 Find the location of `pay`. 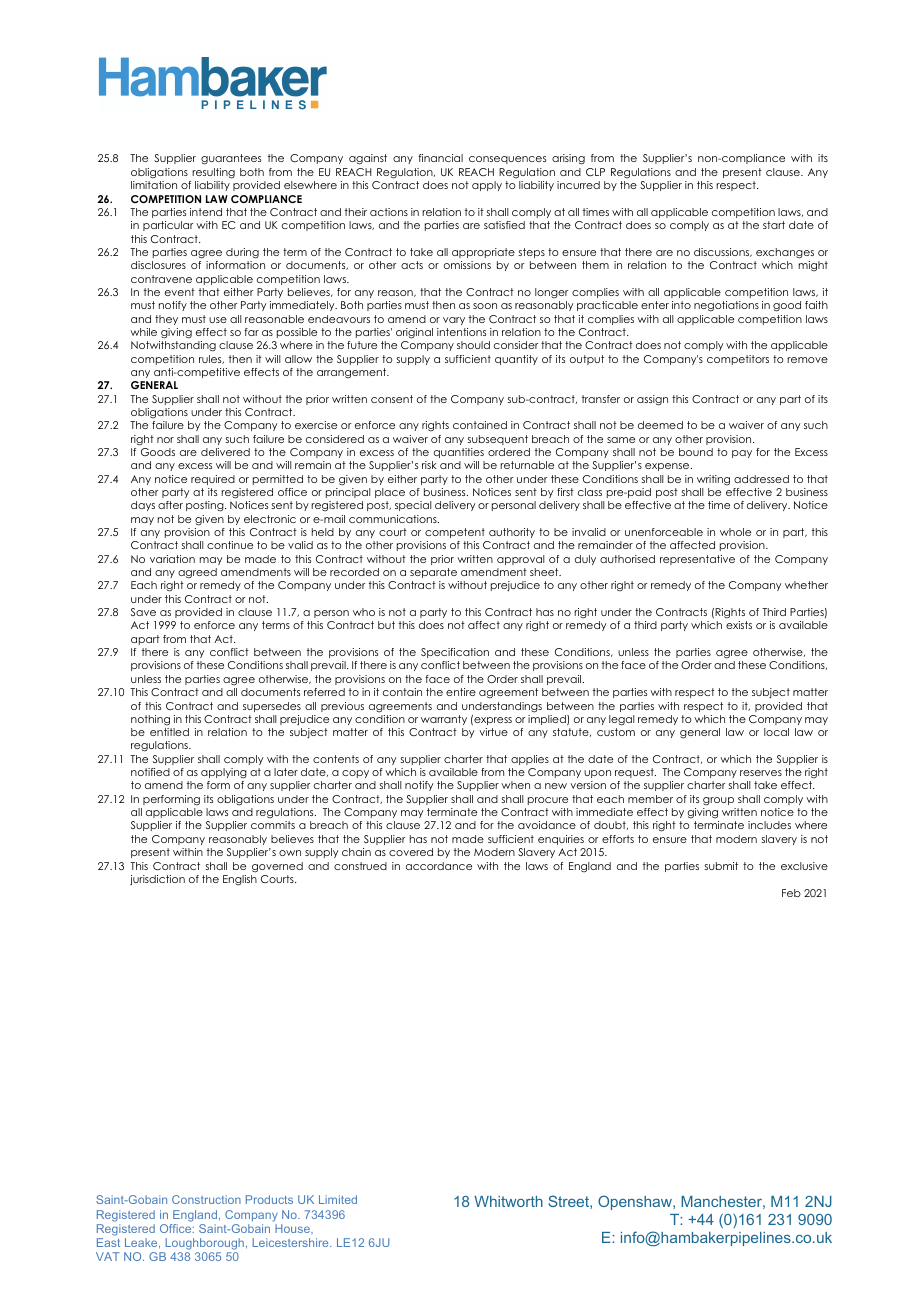

pay is located at coordinates (742, 454).
